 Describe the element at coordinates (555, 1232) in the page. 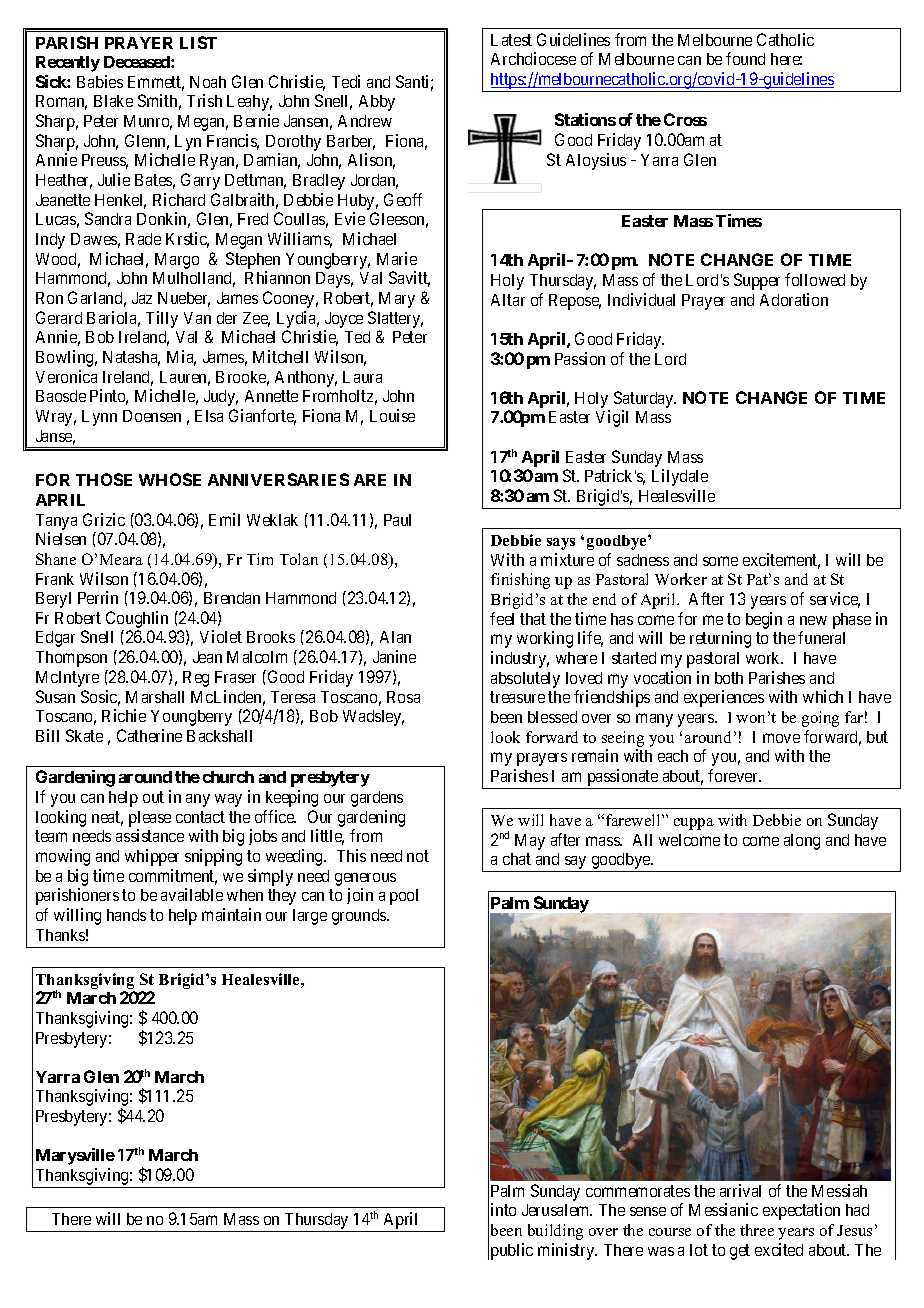

I see `building` at that location.
